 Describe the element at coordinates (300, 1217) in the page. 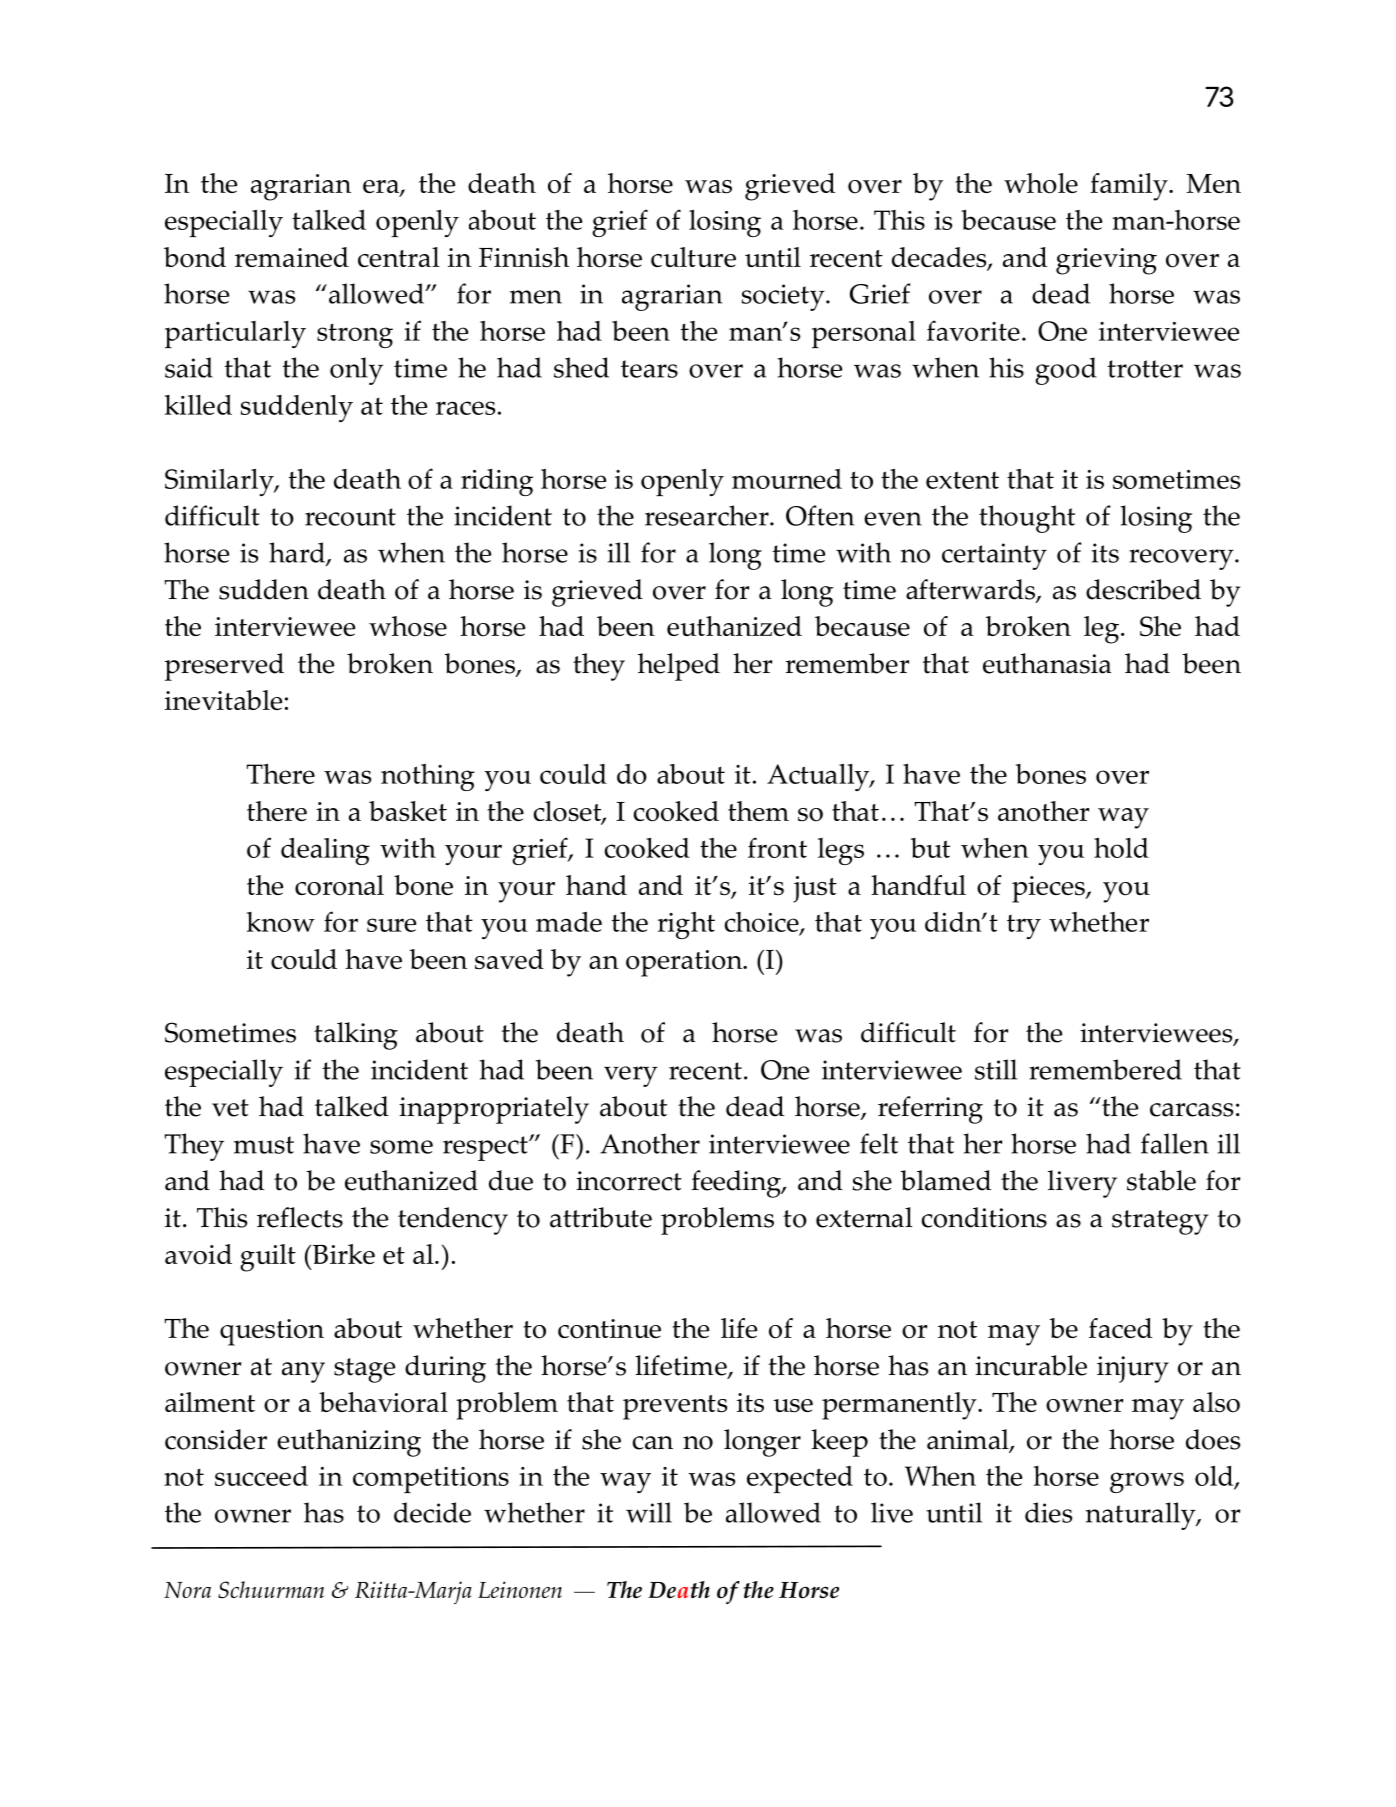

I see `reflects` at that location.
